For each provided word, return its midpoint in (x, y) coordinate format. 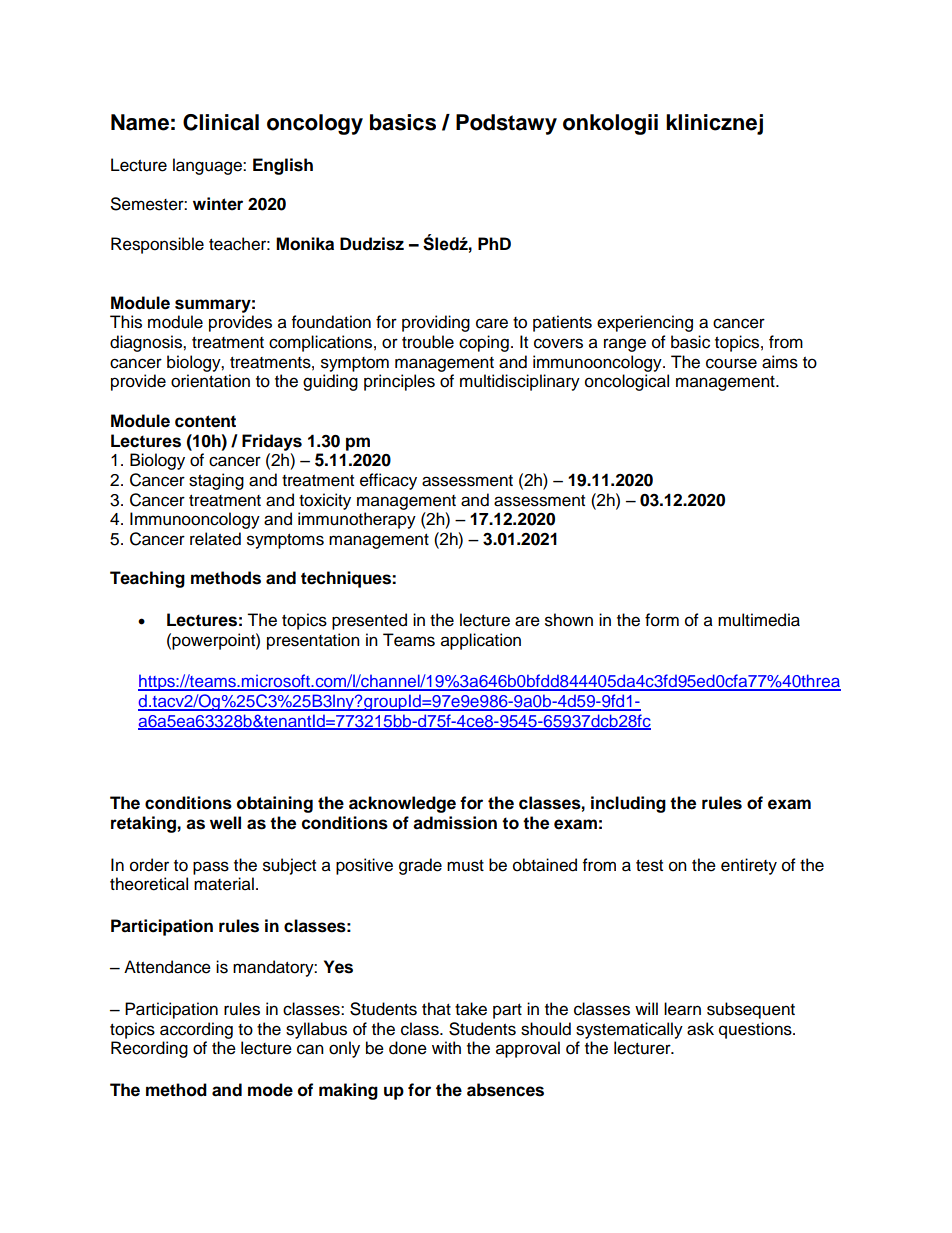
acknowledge (402, 804)
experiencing (645, 323)
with (446, 1047)
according (196, 1030)
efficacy (388, 481)
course (731, 363)
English (283, 166)
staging (216, 481)
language (208, 166)
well (225, 823)
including (628, 804)
